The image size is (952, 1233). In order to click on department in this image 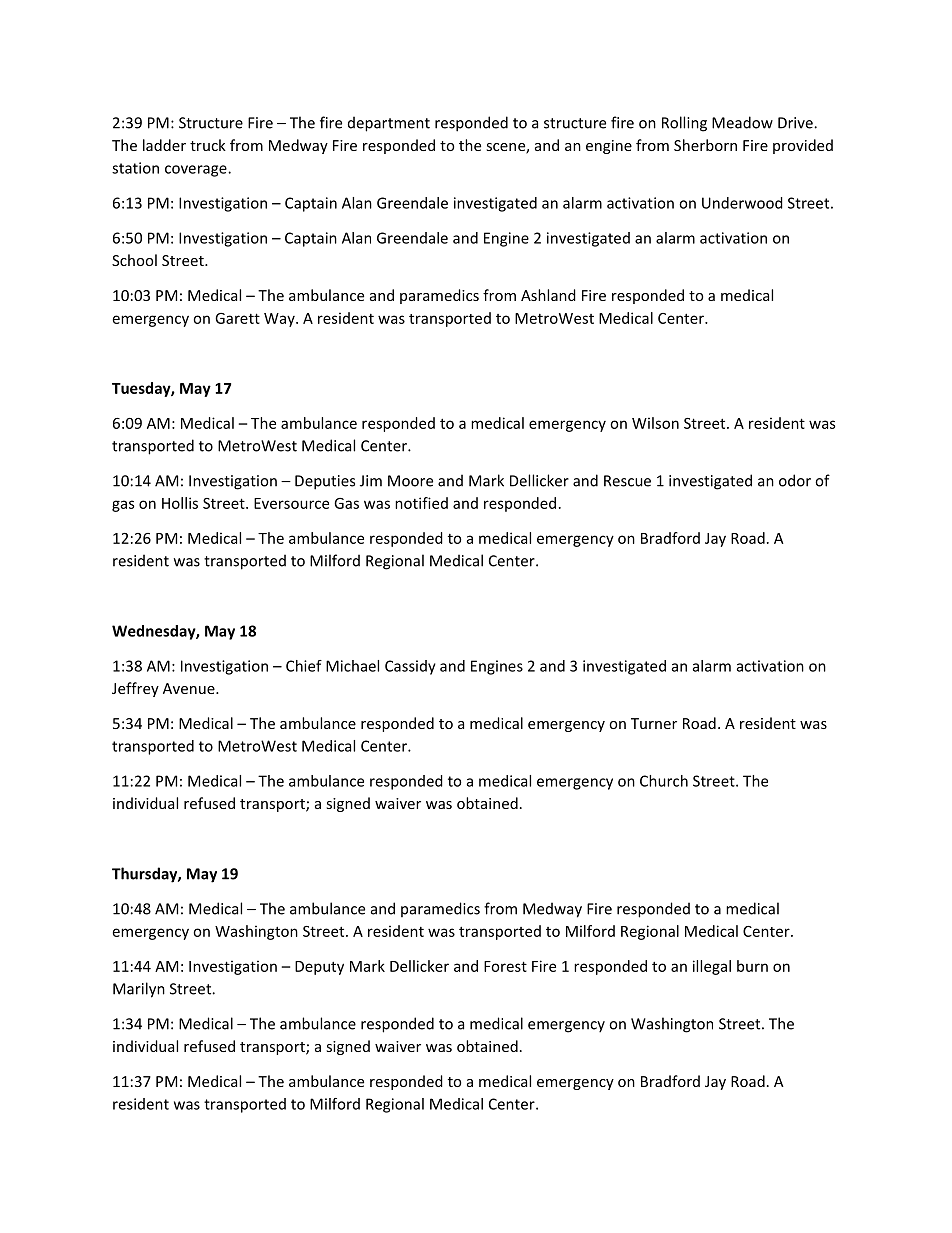, I will do `click(389, 124)`.
